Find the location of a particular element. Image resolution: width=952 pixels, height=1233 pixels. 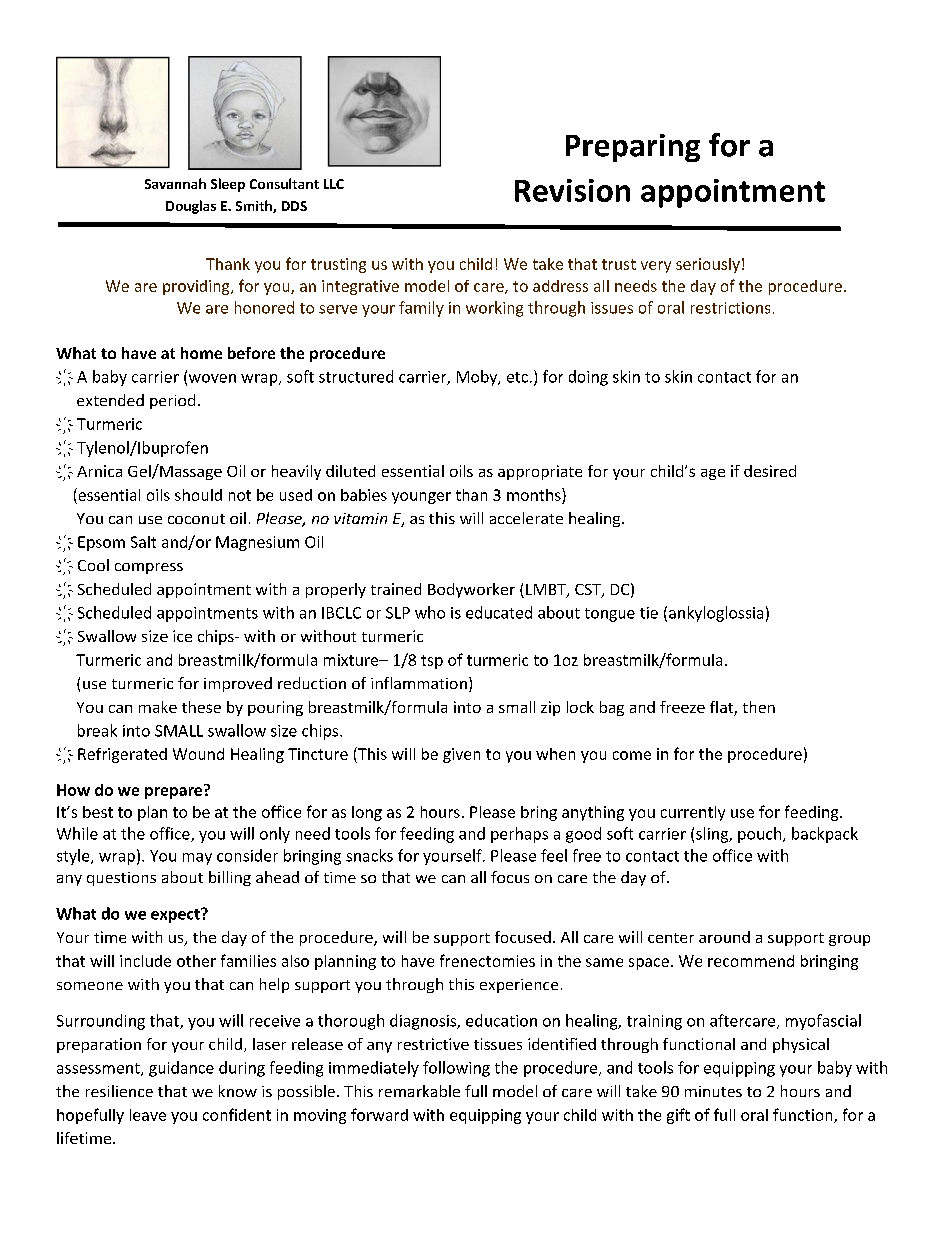

Revision is located at coordinates (572, 190).
